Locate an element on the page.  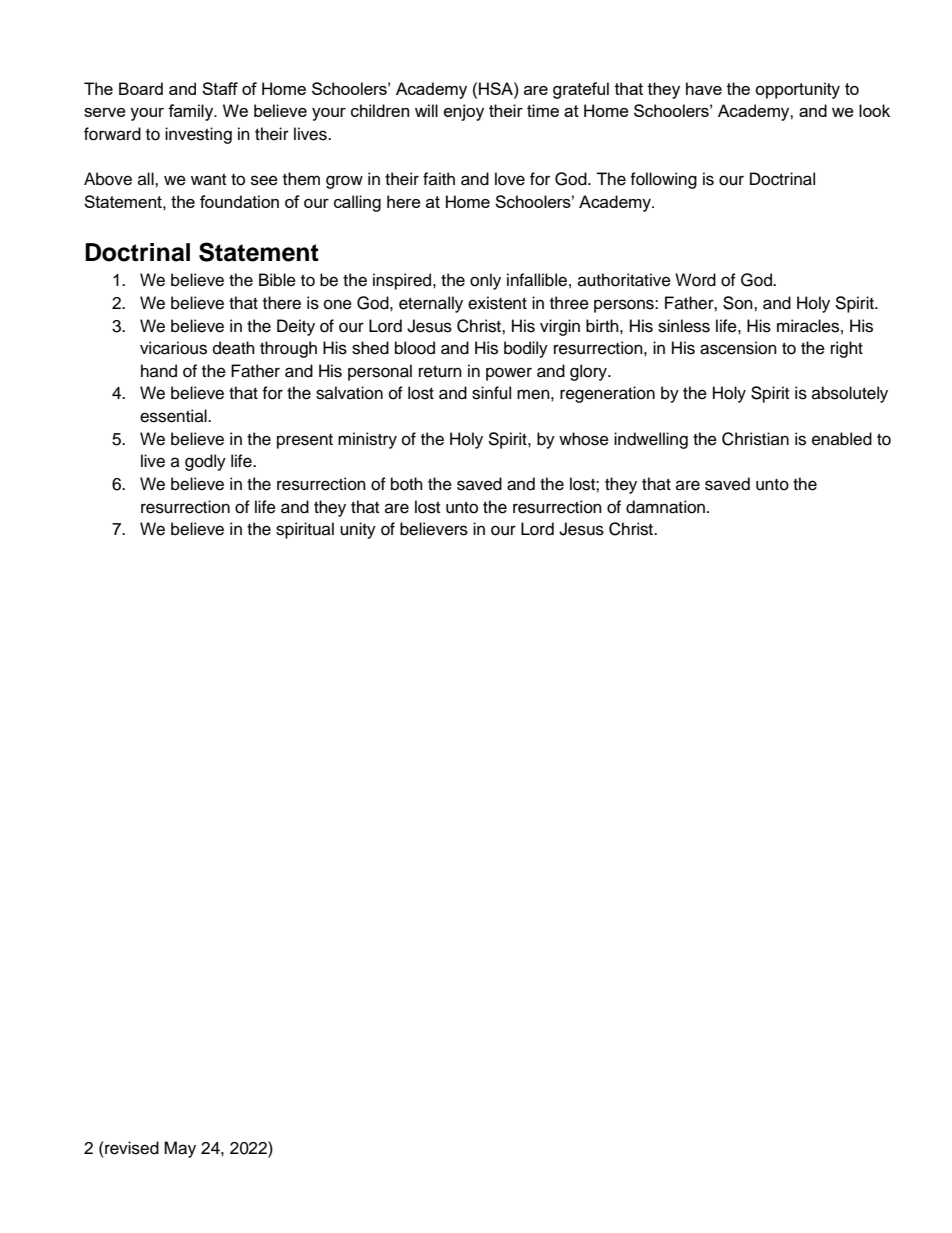
ascension is located at coordinates (738, 348).
